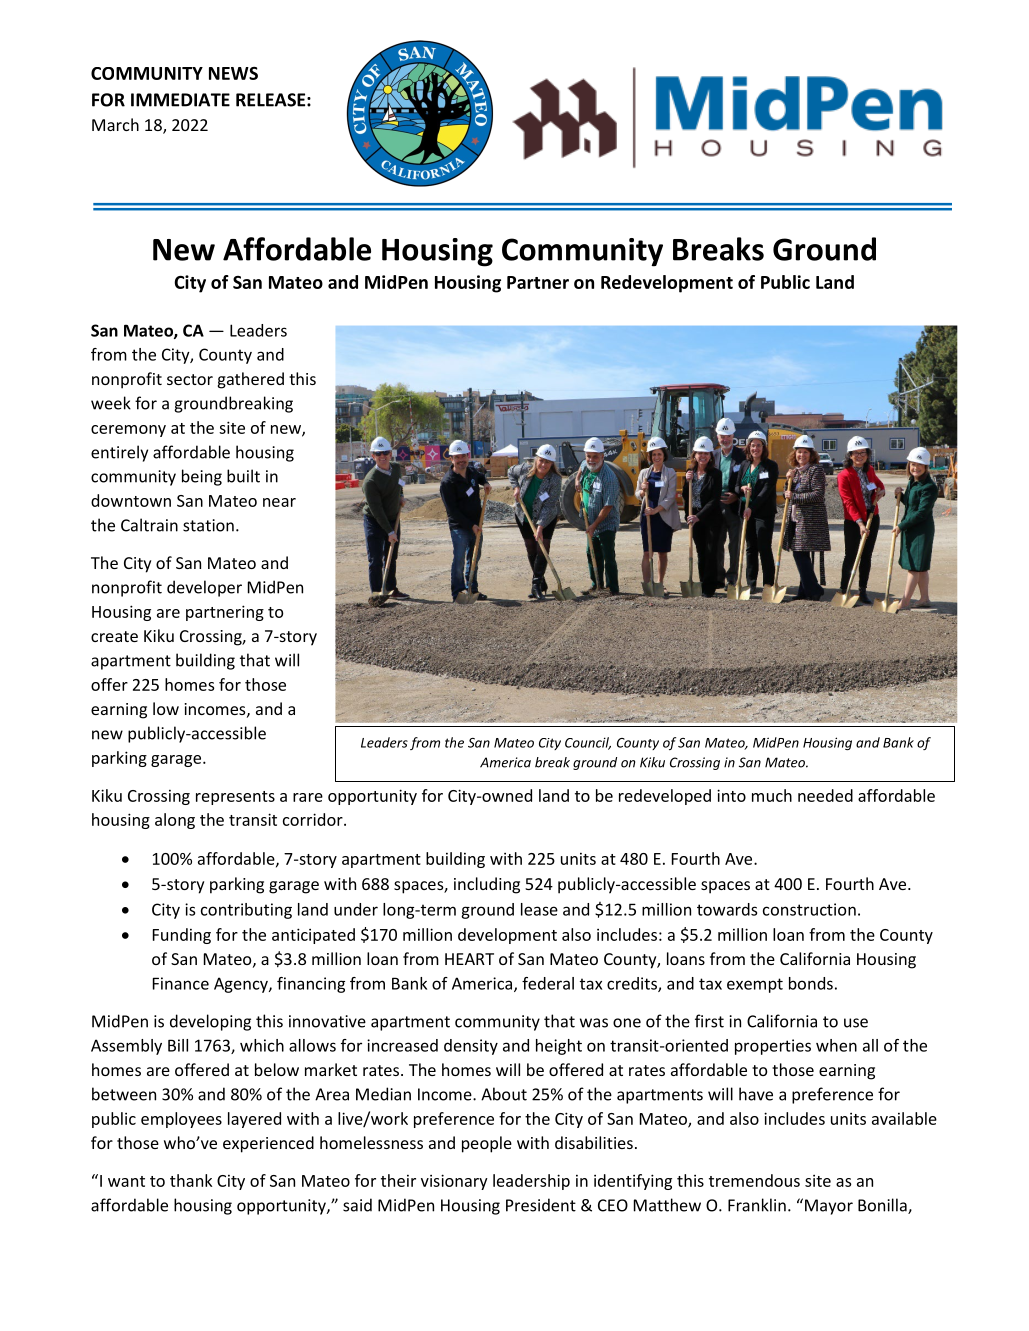  What do you see at coordinates (191, 1180) in the screenshot?
I see `thank` at bounding box center [191, 1180].
